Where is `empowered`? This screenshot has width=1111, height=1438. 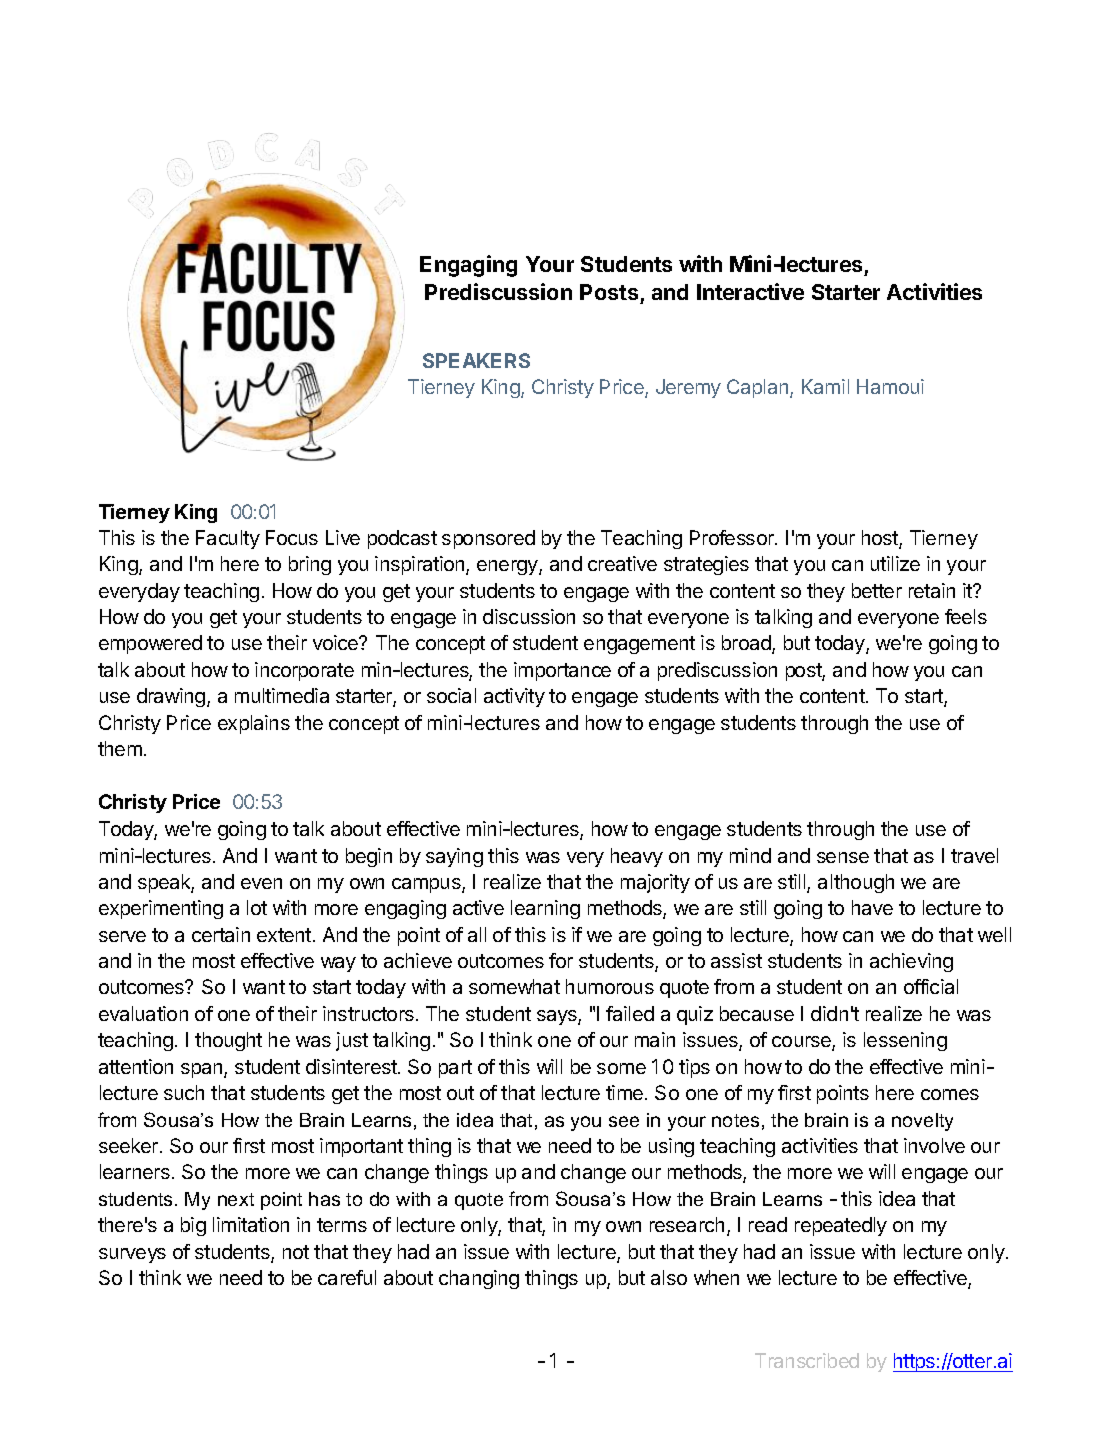 empowered is located at coordinates (150, 644).
